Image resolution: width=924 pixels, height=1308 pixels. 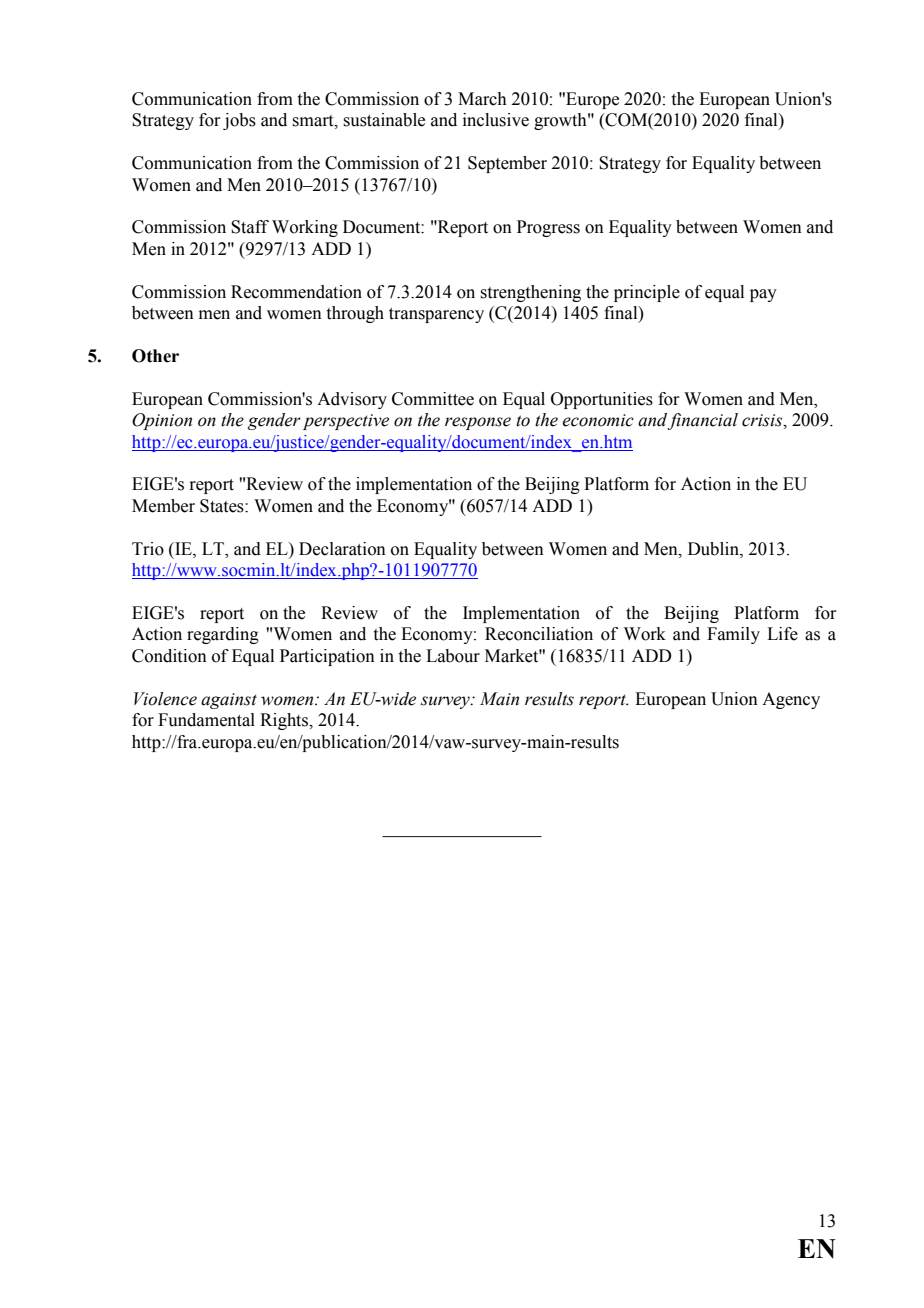 I want to click on financial, so click(x=702, y=421).
